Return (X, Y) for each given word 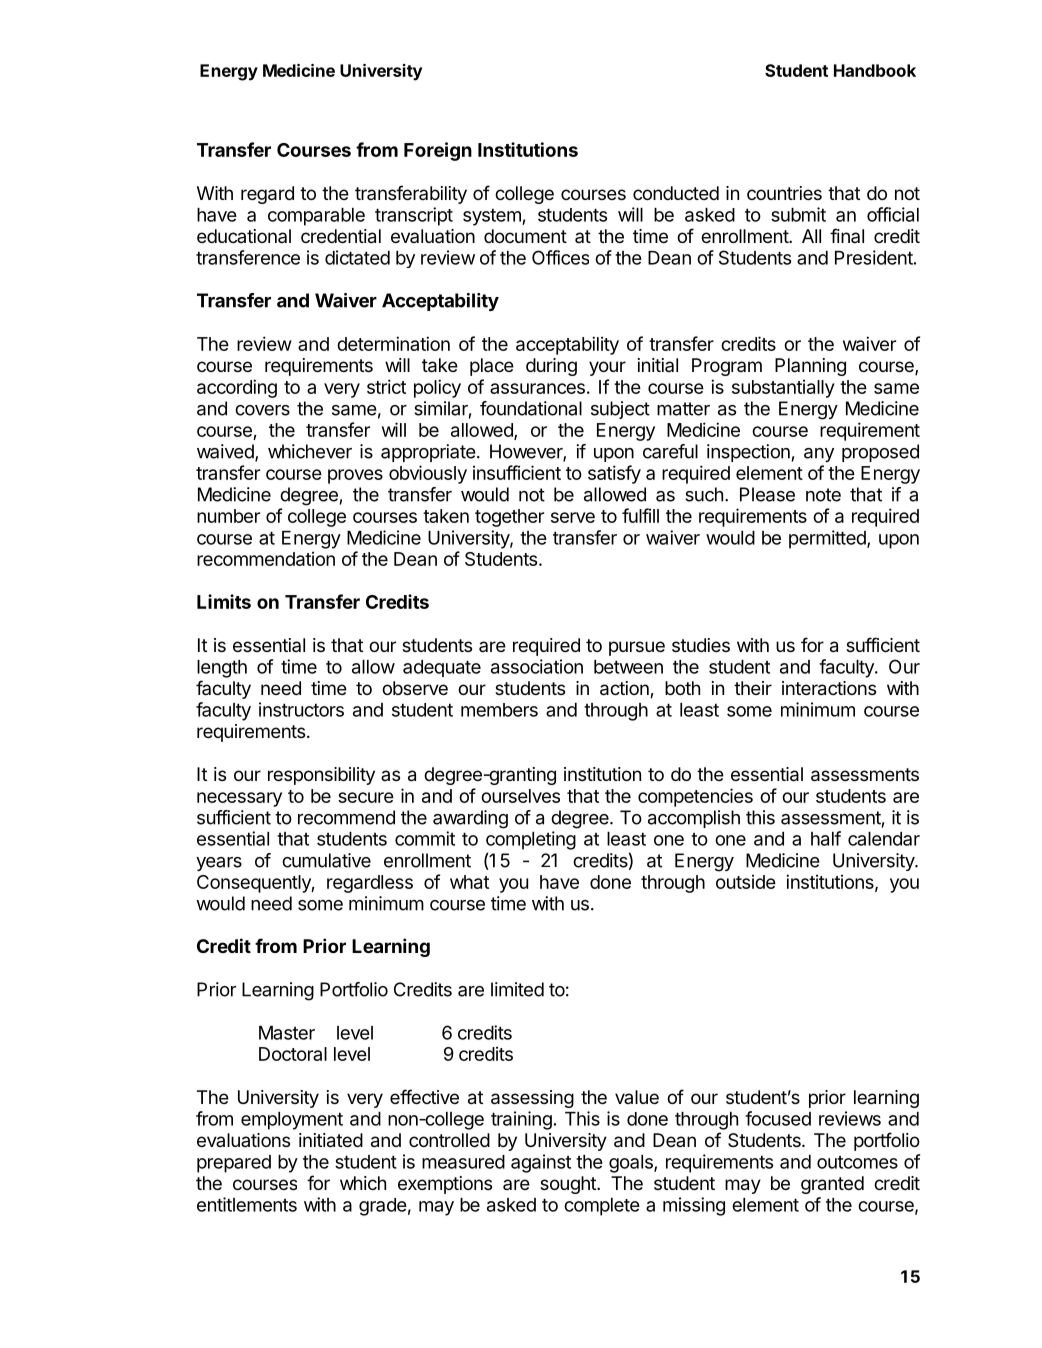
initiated (331, 1140)
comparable (316, 217)
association (537, 666)
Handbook (875, 70)
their (753, 688)
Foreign (438, 151)
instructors (301, 709)
